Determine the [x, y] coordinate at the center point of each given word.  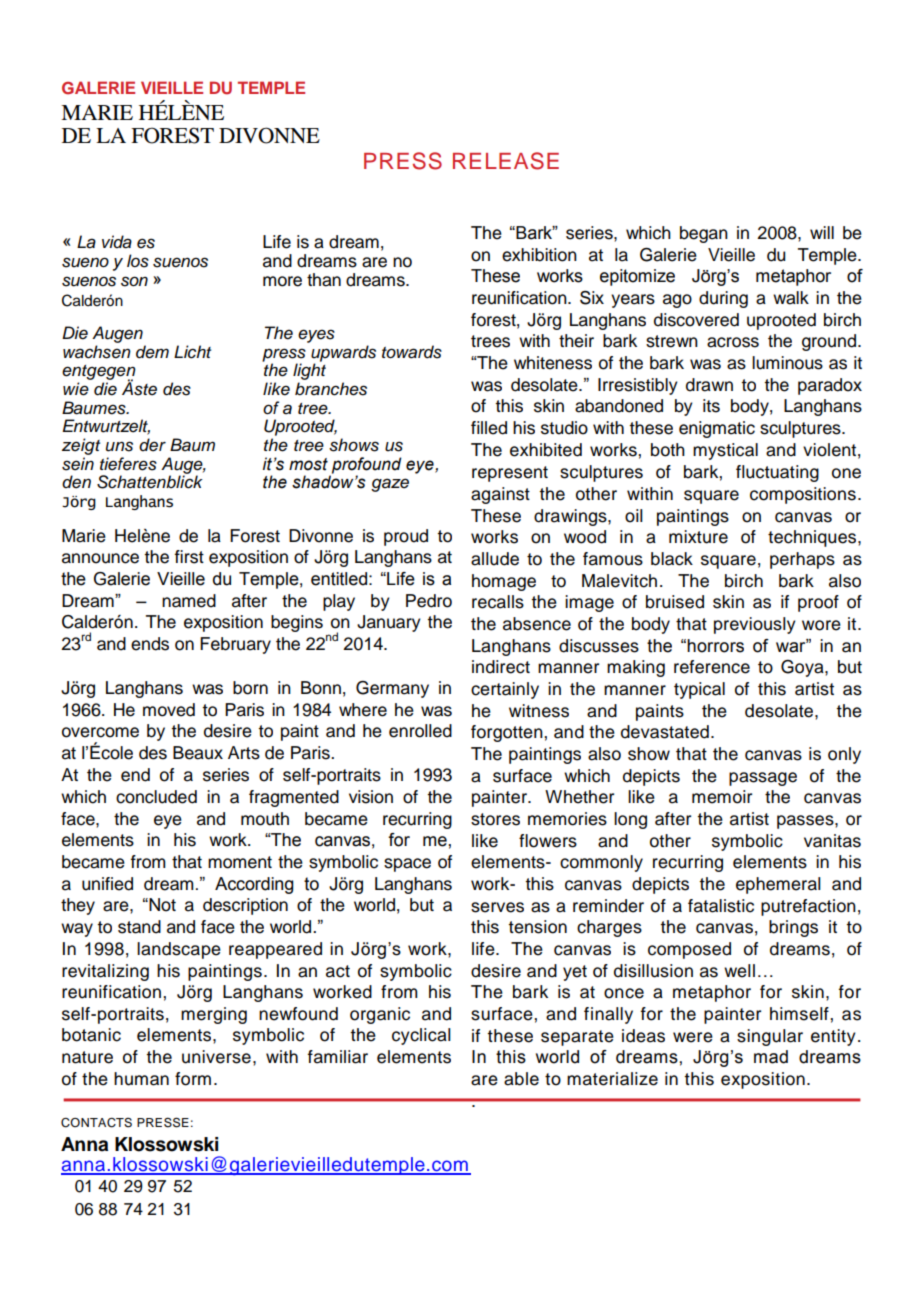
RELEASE [506, 161]
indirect [501, 667]
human [141, 1079]
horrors [715, 646]
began [704, 234]
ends [150, 644]
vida [117, 242]
